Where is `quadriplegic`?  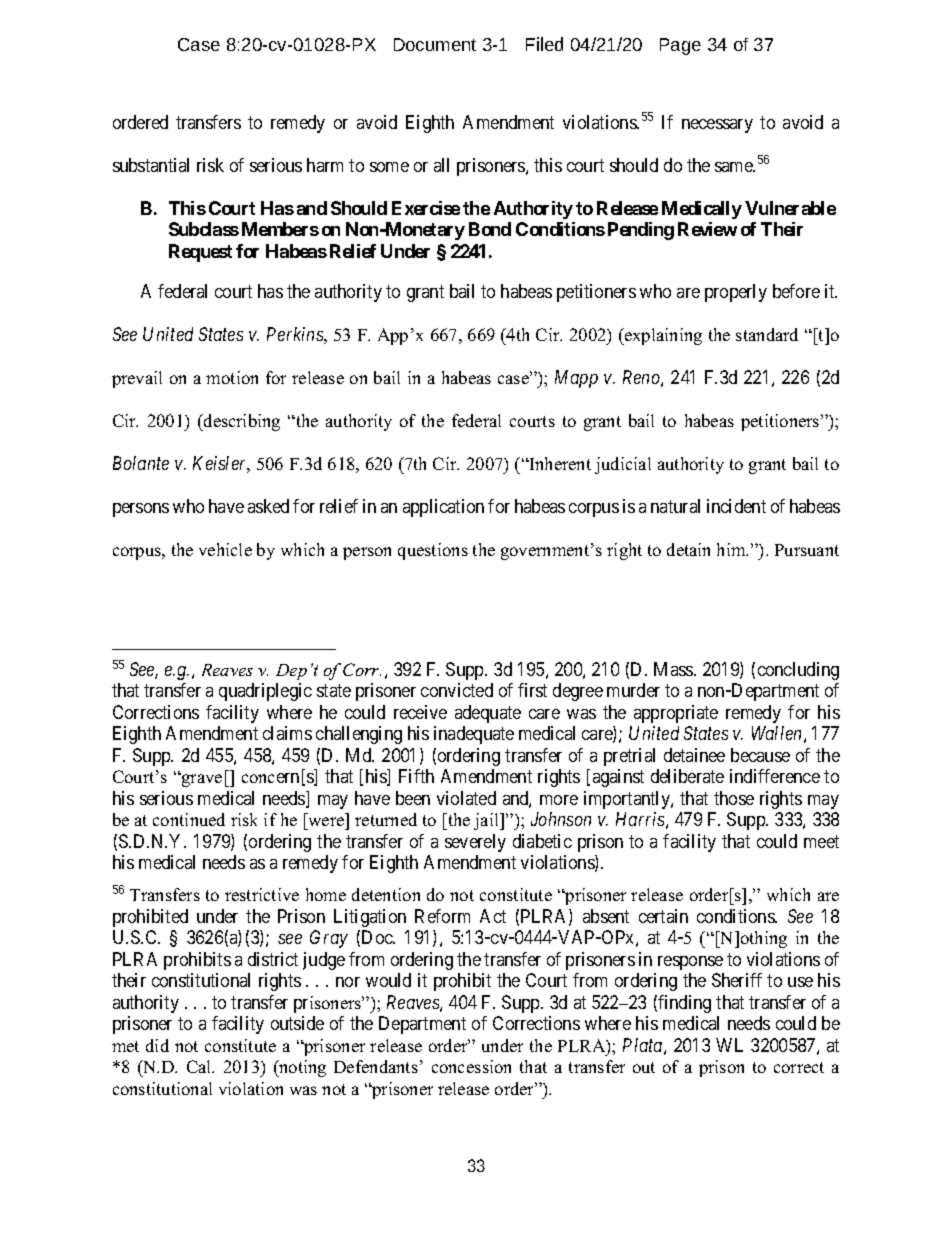 quadriplegic is located at coordinates (265, 692).
